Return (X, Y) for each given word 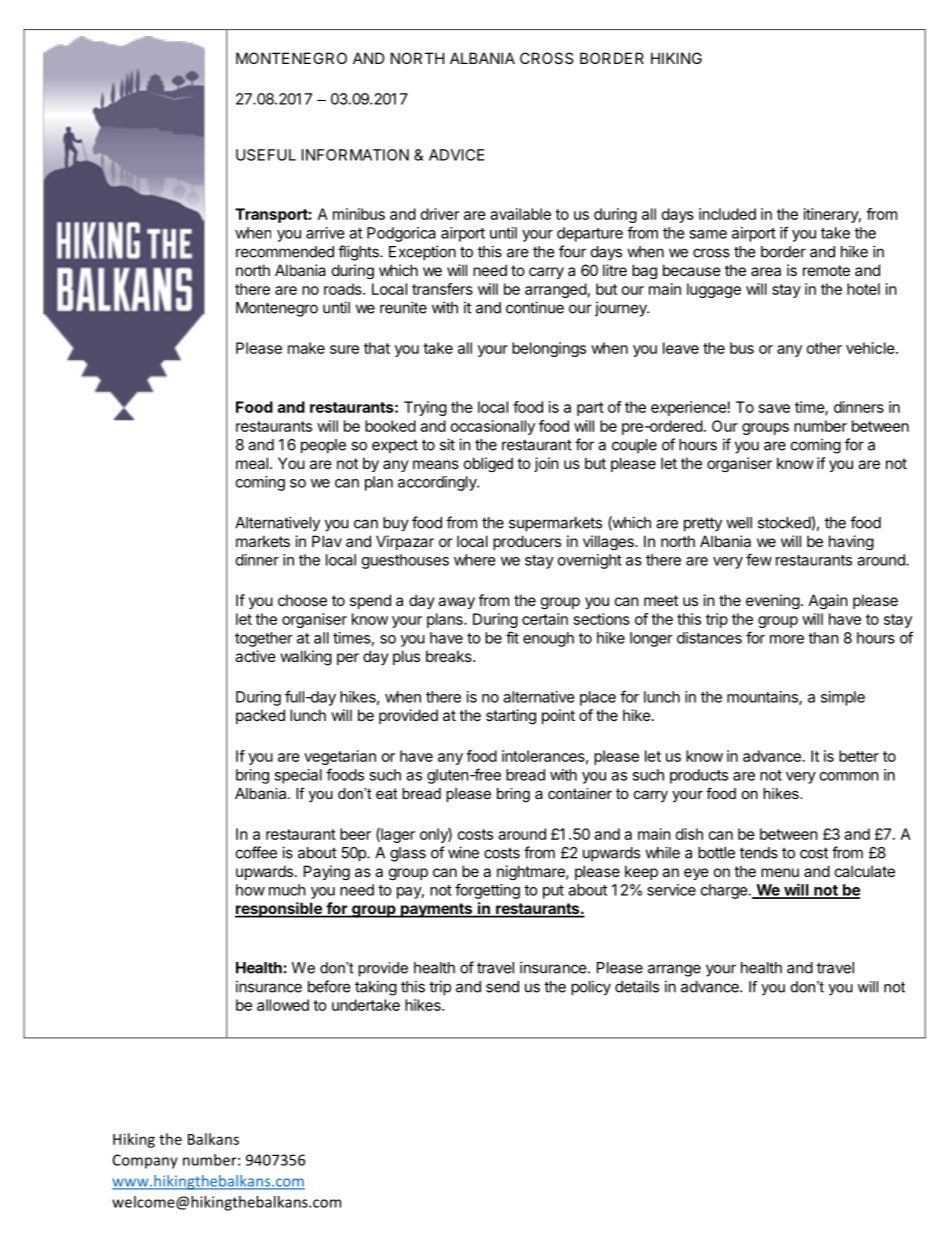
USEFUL (266, 155)
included (727, 214)
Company (145, 1161)
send (502, 987)
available (520, 214)
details (637, 986)
